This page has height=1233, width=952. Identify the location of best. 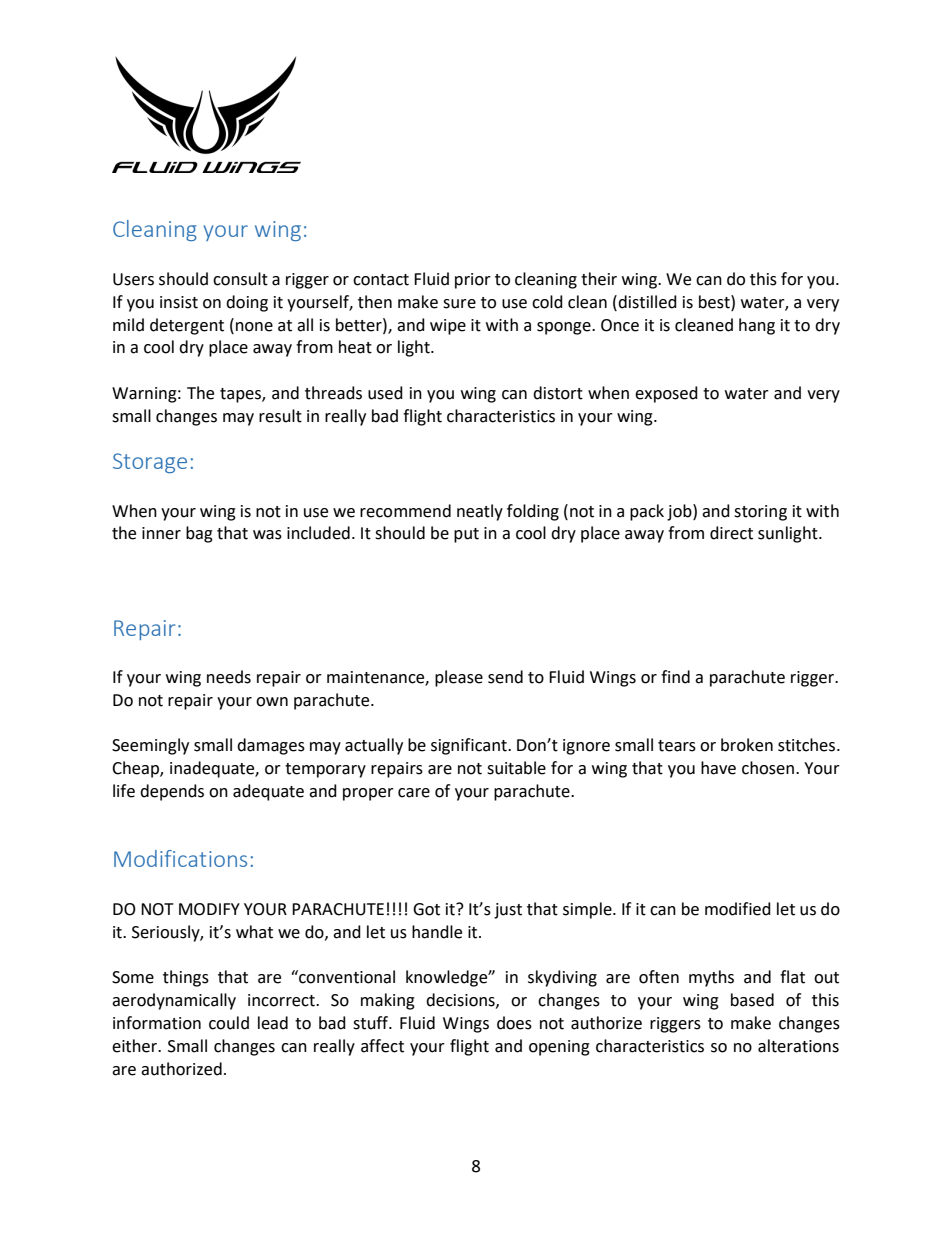
(715, 302).
